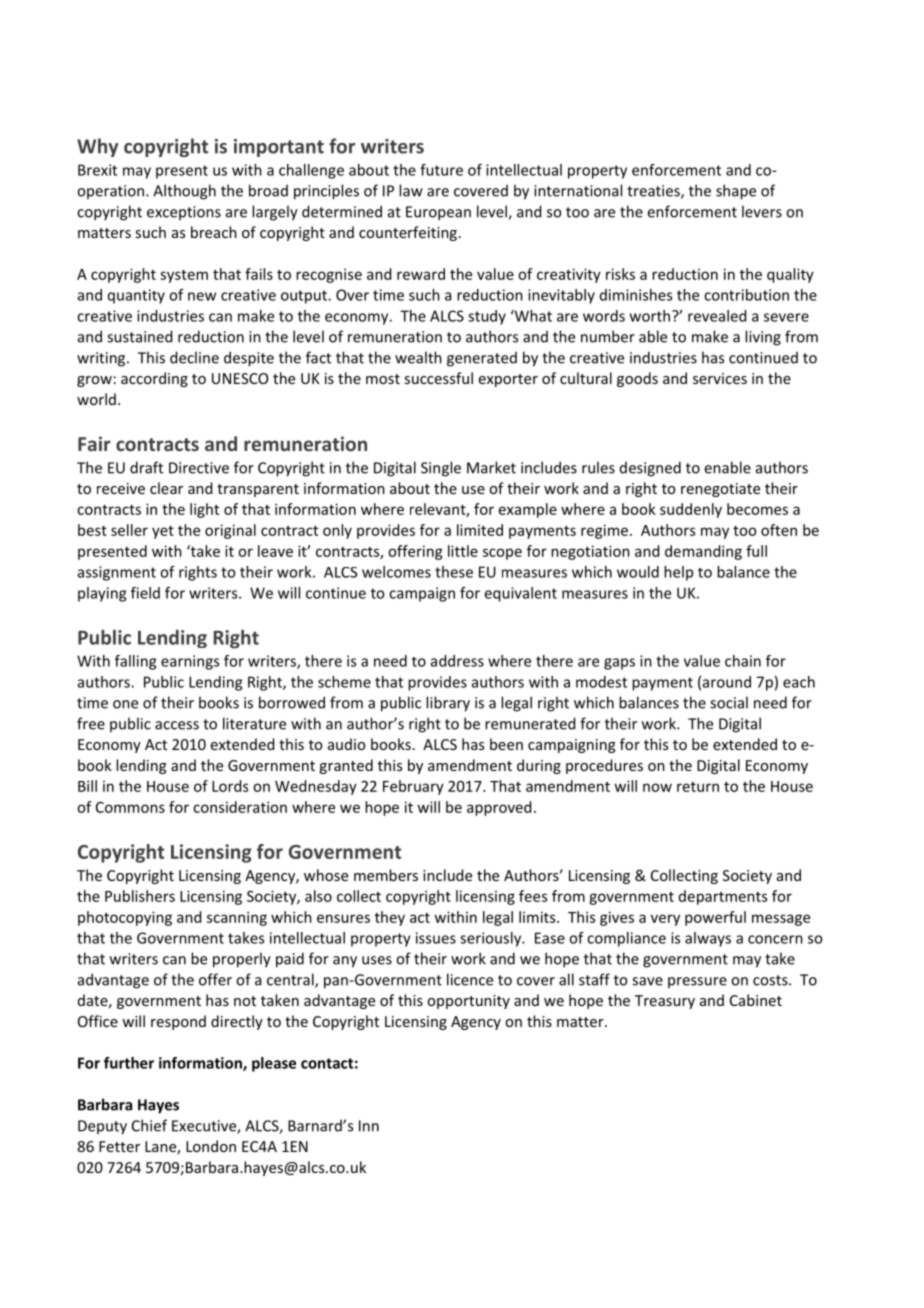  I want to click on address, so click(457, 661).
